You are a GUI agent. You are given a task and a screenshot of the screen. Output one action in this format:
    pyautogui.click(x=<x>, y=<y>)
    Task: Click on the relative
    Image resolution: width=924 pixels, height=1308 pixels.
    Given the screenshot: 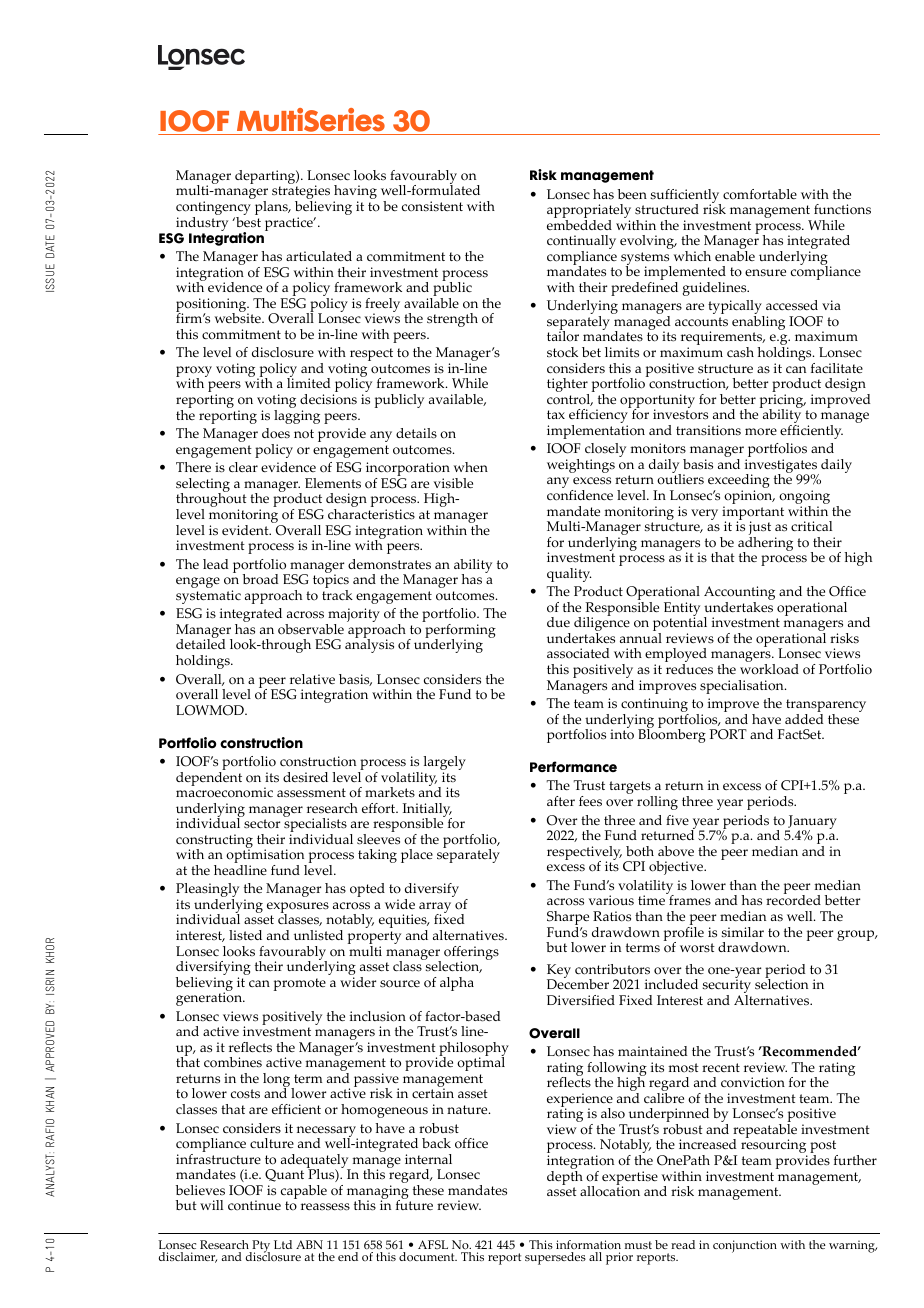 What is the action you would take?
    pyautogui.click(x=312, y=679)
